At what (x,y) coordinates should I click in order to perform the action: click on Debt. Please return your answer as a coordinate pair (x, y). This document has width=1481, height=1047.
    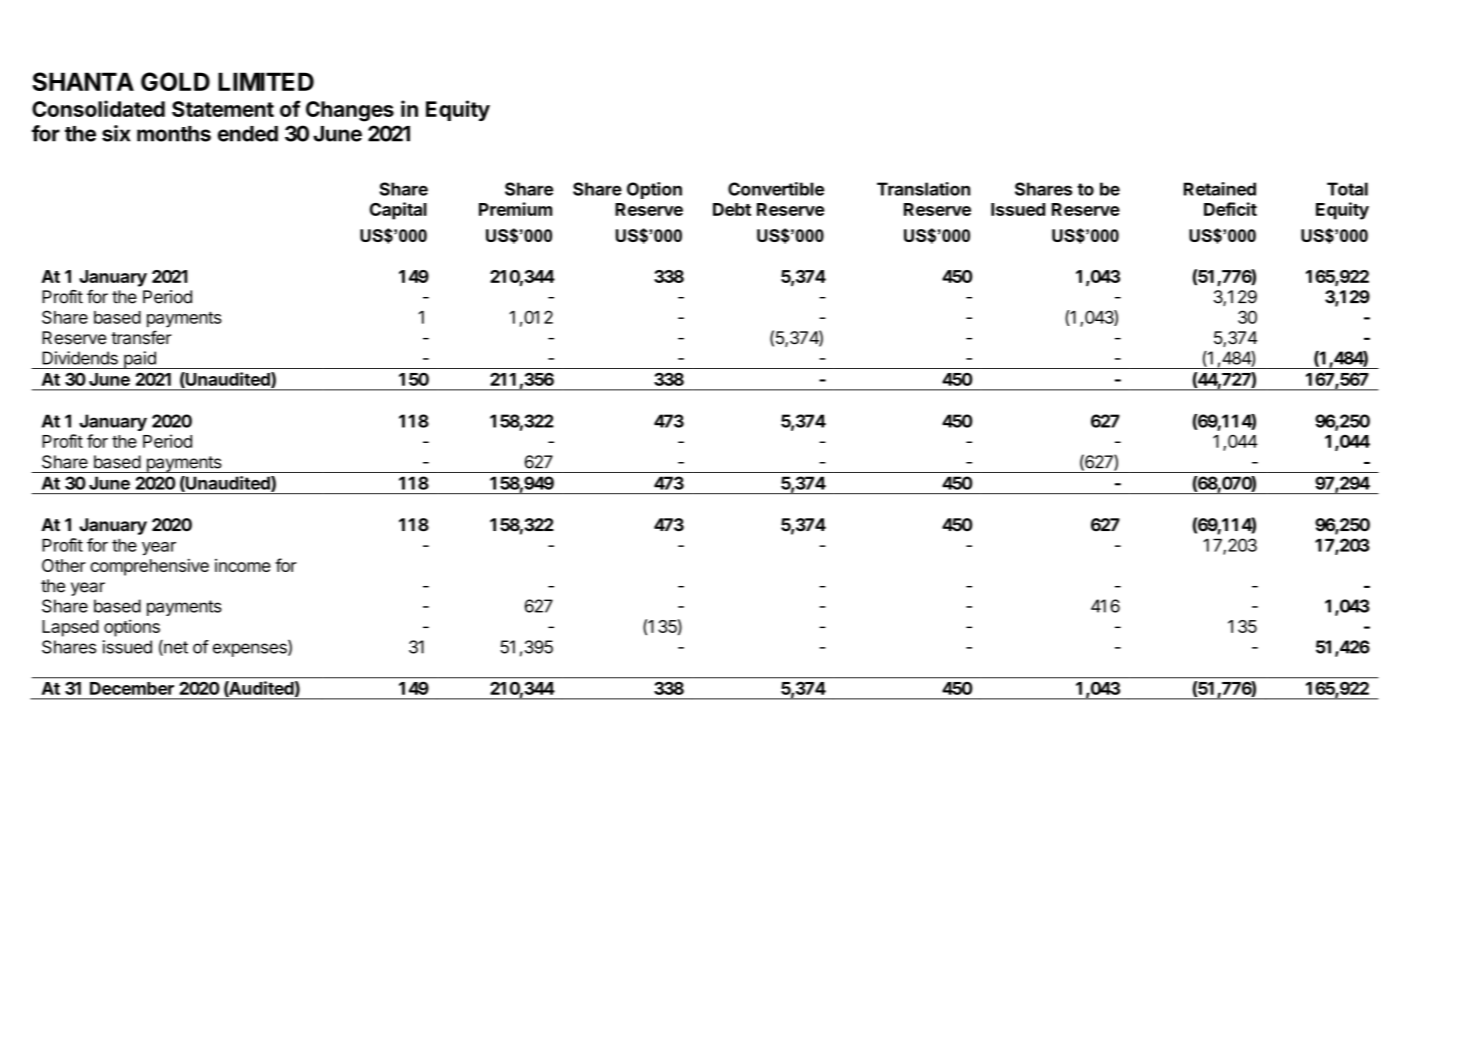
    Looking at the image, I should click on (732, 209).
